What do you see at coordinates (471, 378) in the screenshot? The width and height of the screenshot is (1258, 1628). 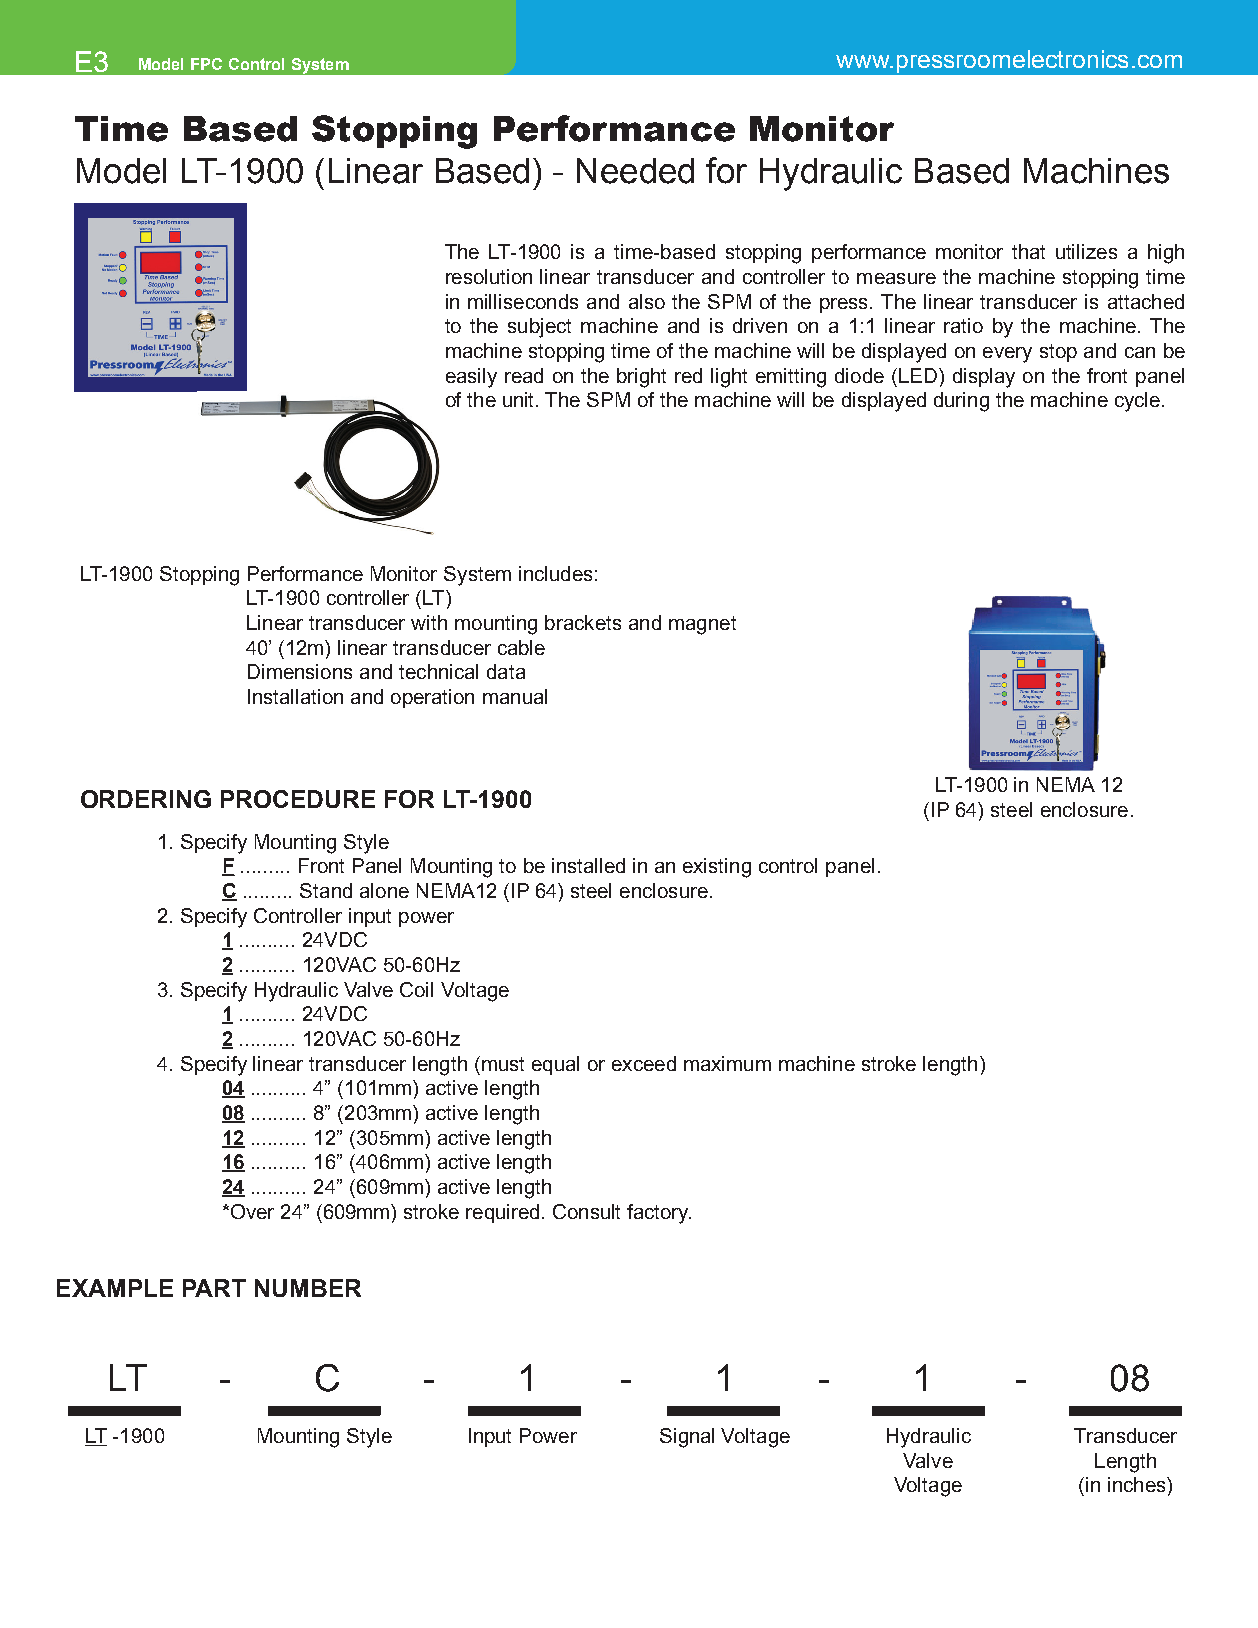 I see `easily` at bounding box center [471, 378].
